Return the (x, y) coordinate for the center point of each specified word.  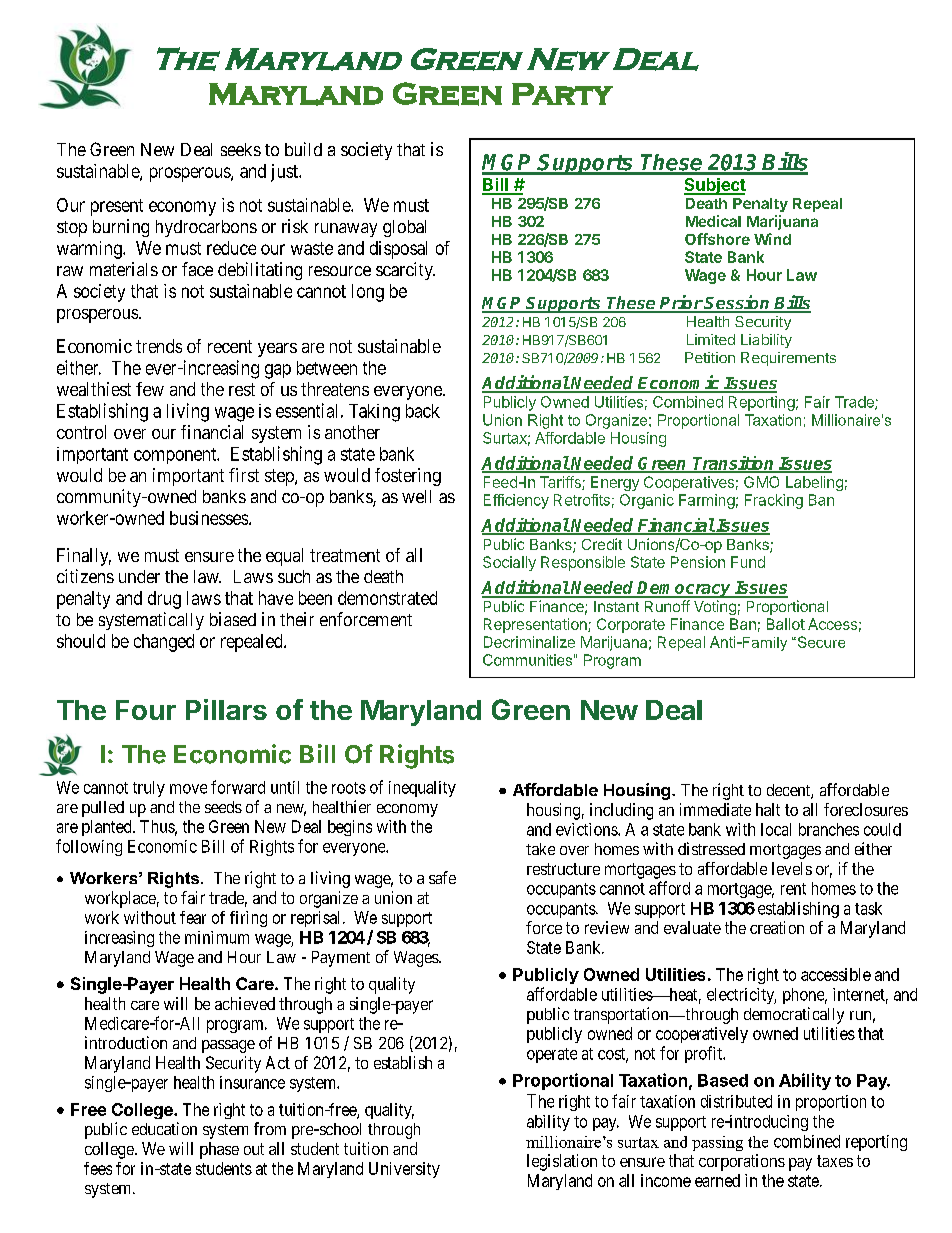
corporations (742, 1162)
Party (562, 94)
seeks (241, 149)
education (164, 1128)
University (404, 1170)
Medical (713, 221)
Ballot (786, 624)
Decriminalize (529, 642)
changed (164, 643)
